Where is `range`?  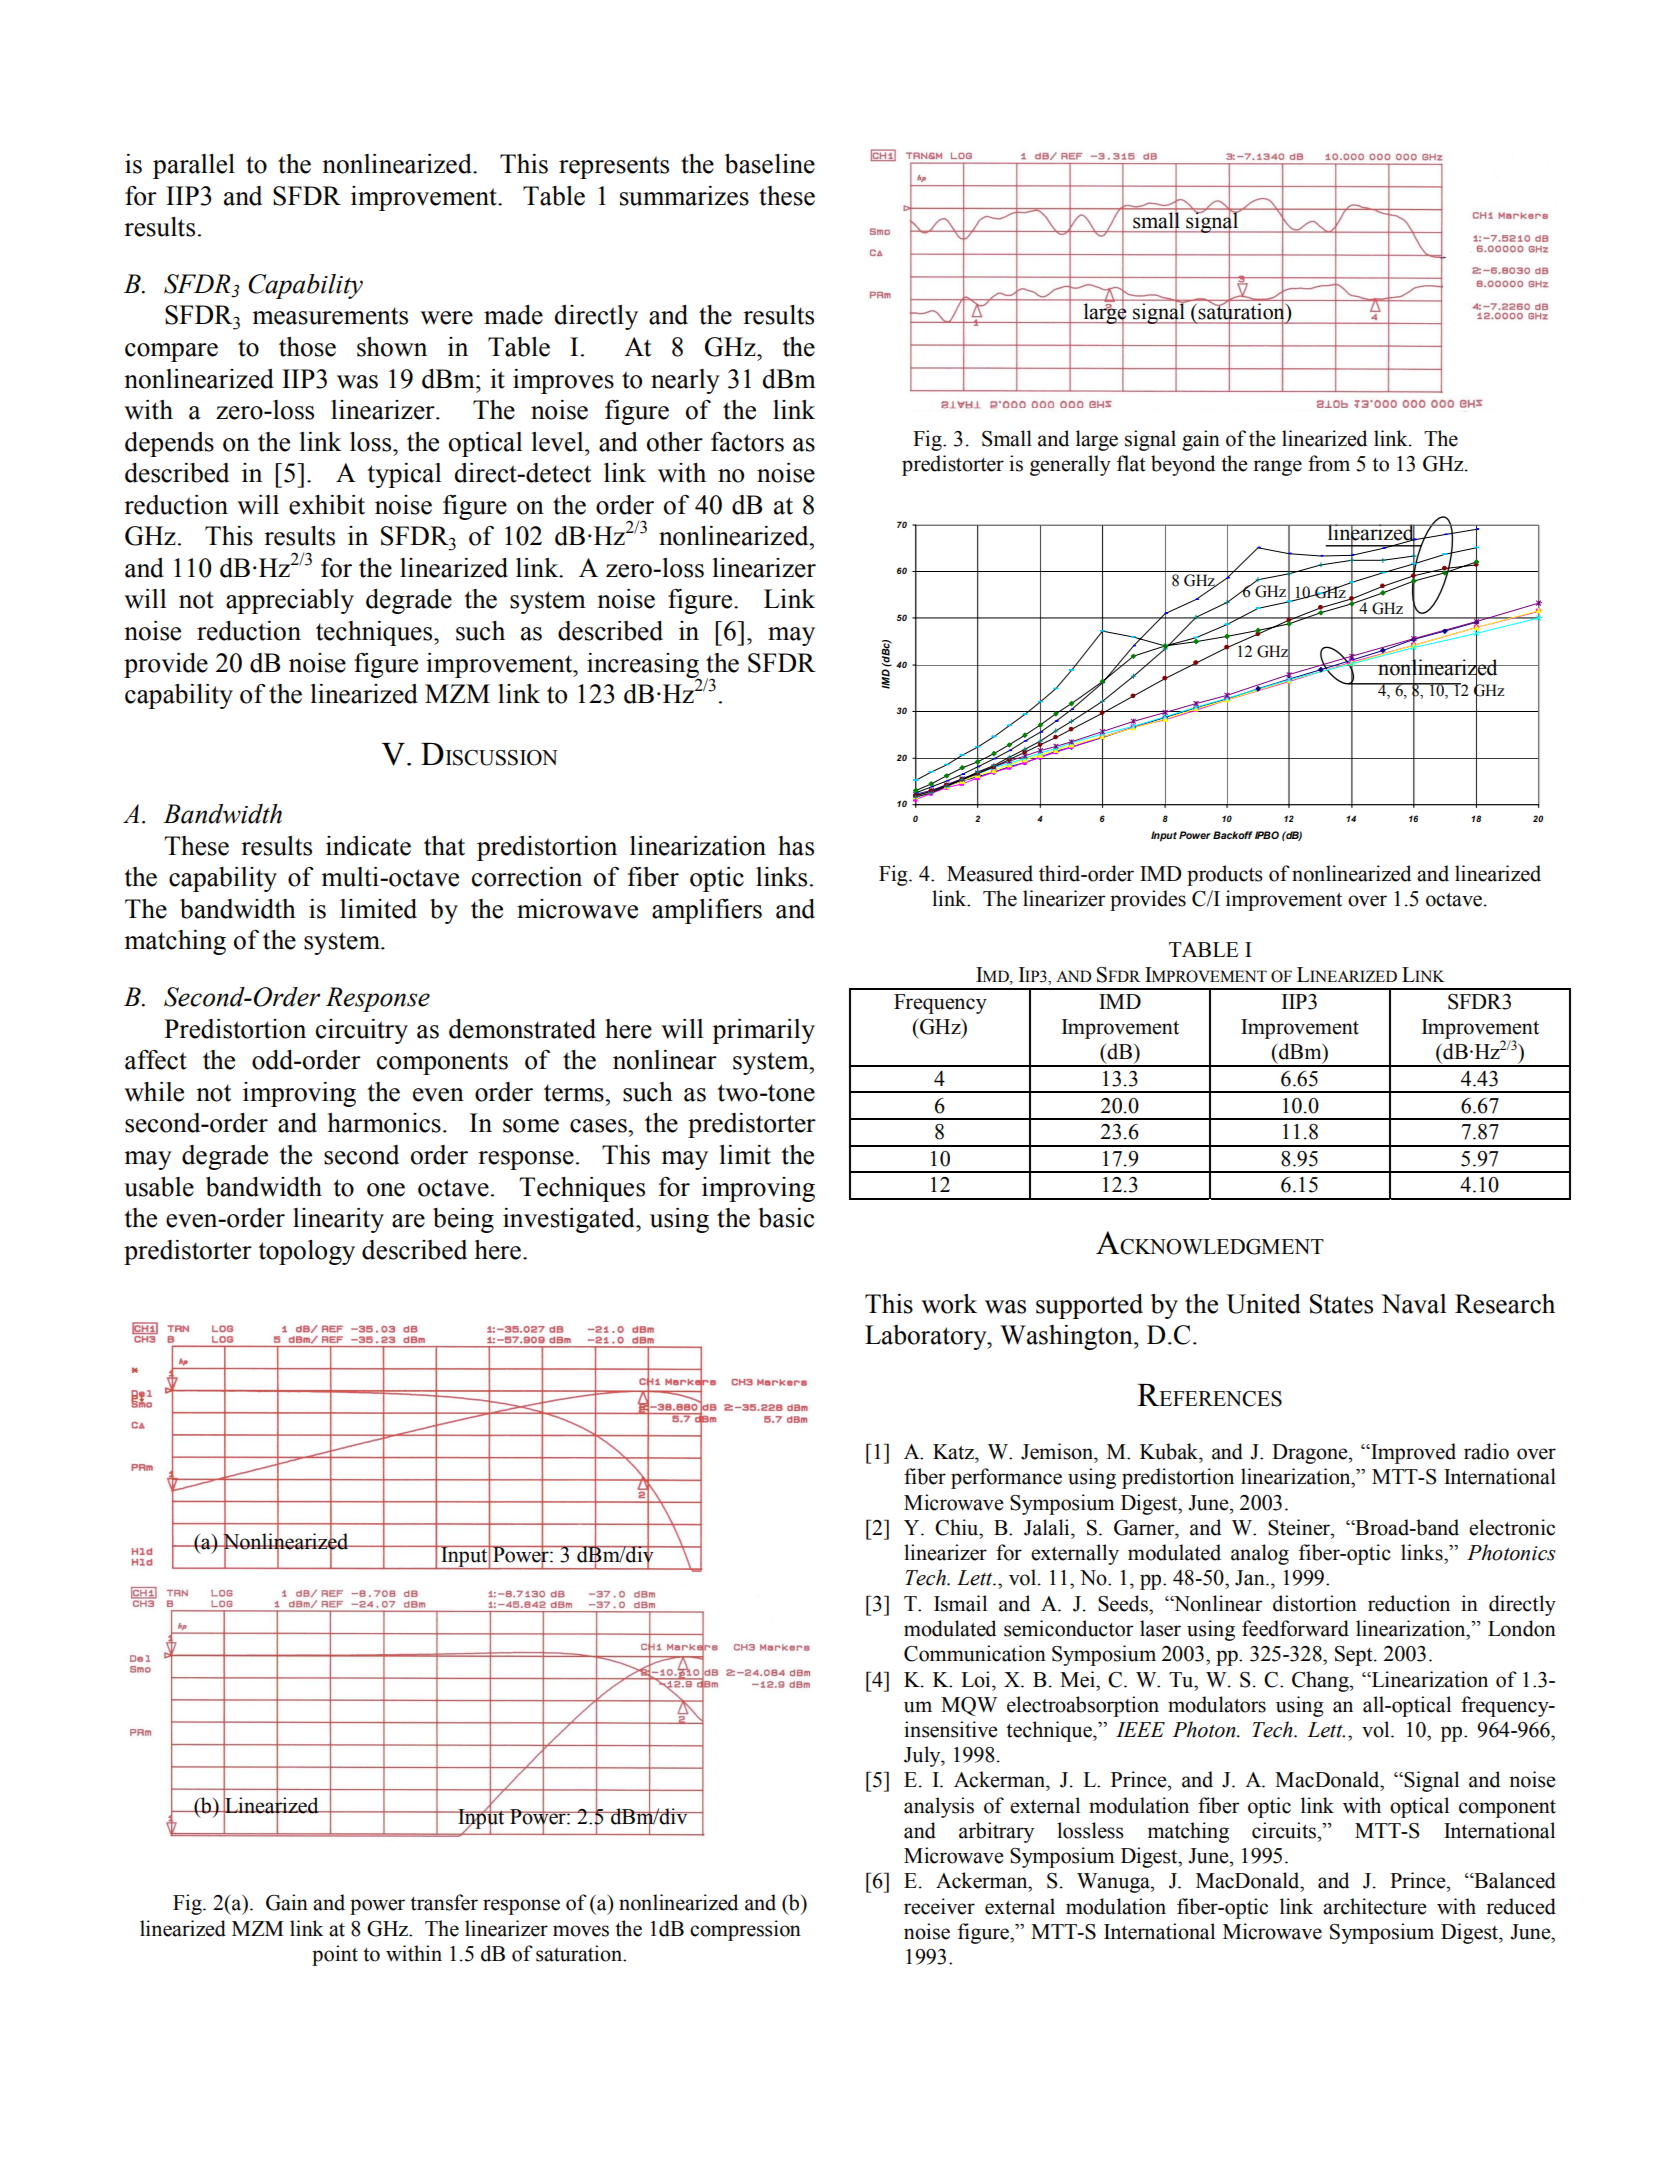
range is located at coordinates (1277, 468).
